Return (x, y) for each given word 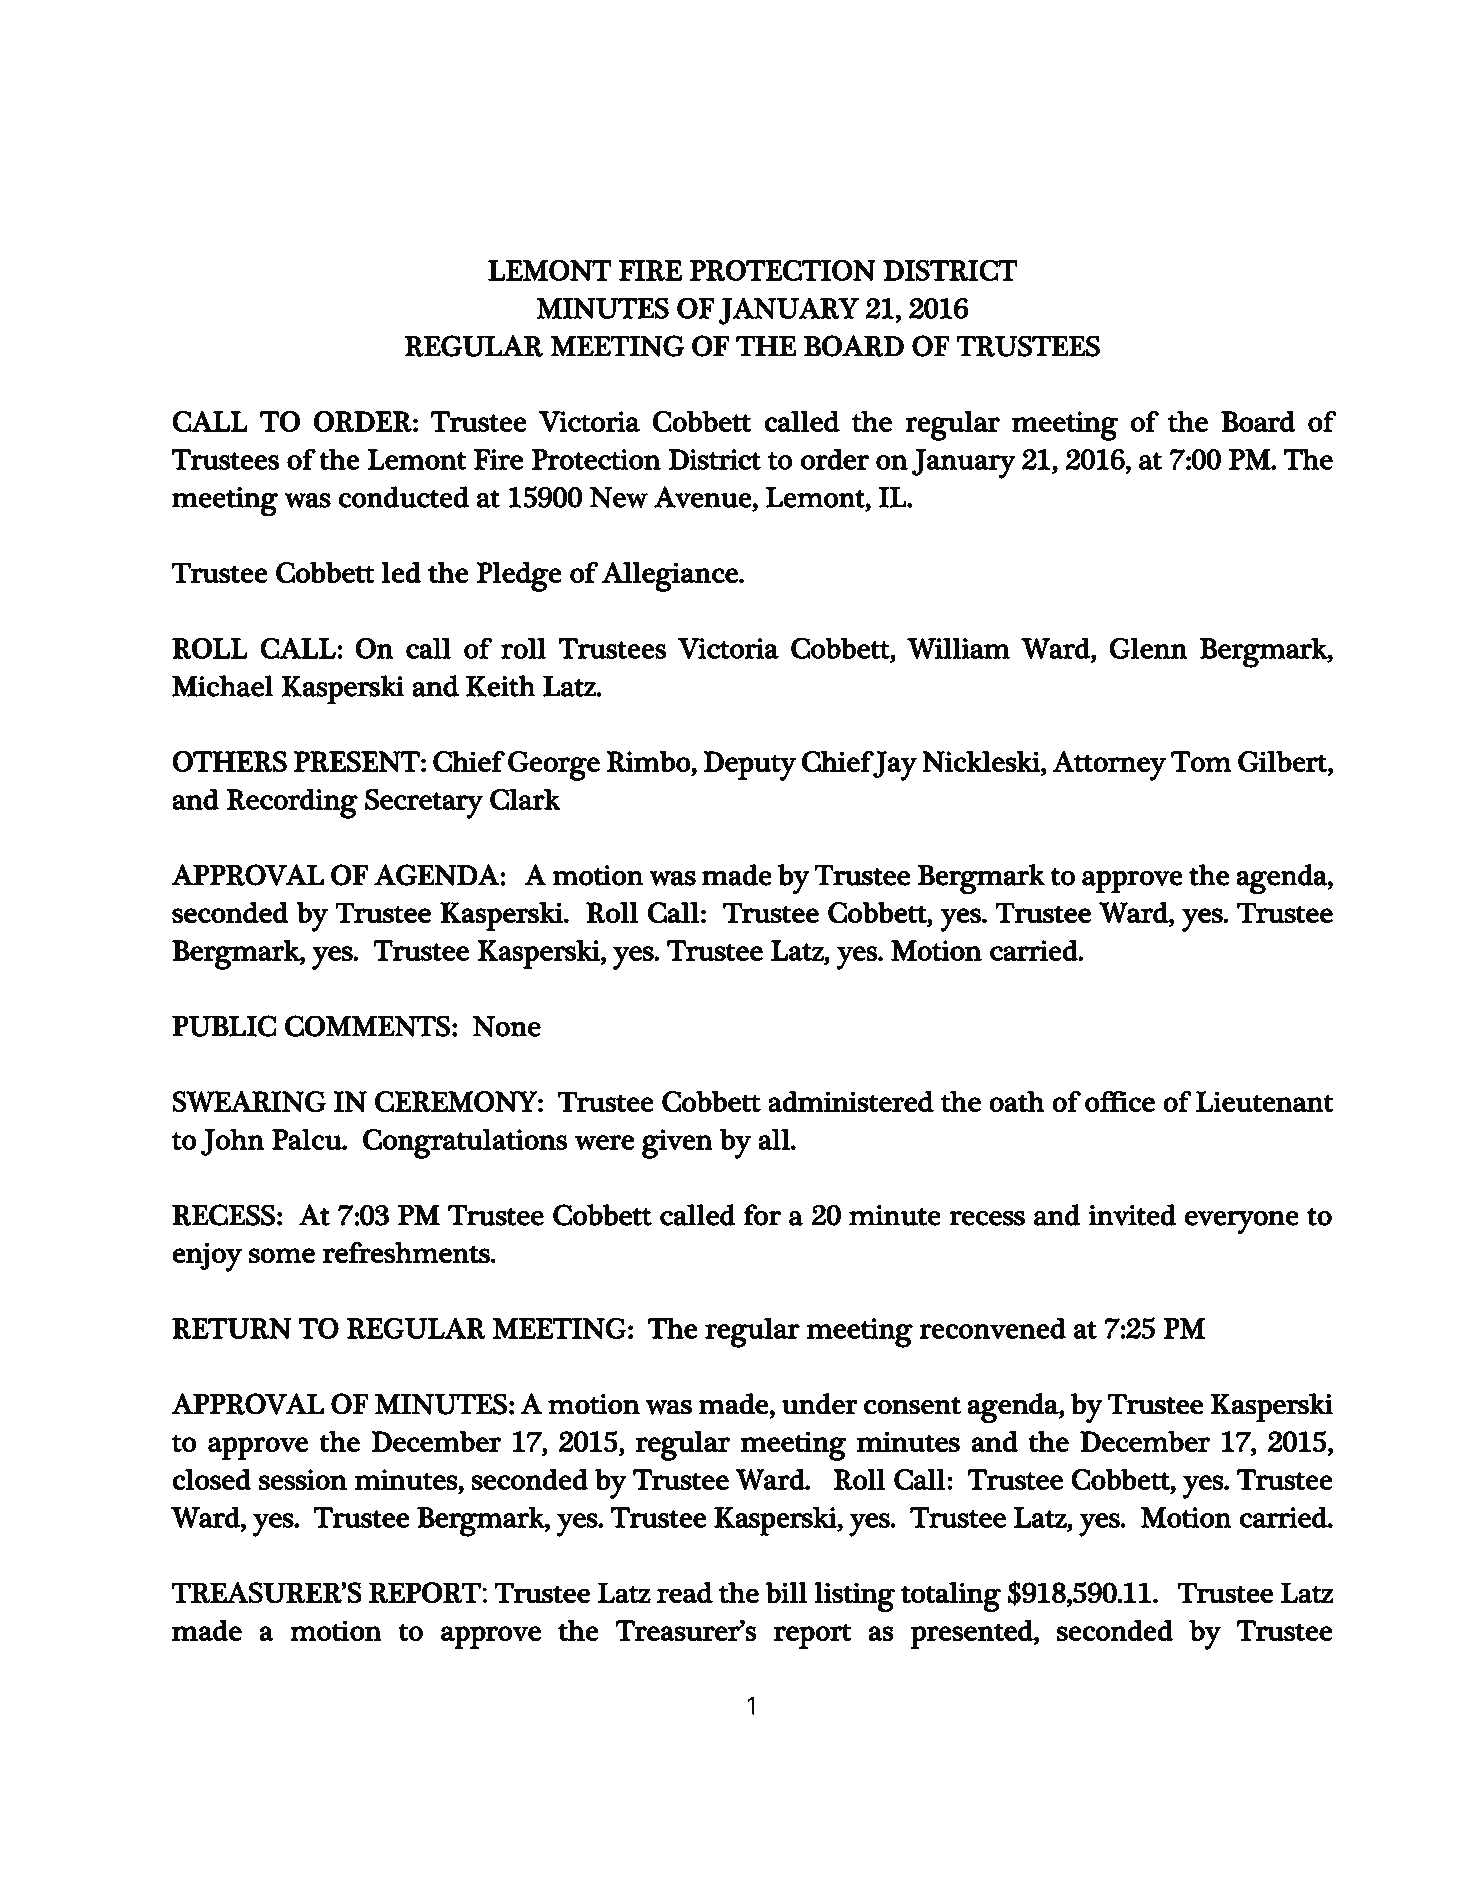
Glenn (1148, 648)
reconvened (992, 1328)
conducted (403, 497)
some (282, 1255)
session (303, 1479)
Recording (292, 803)
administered (851, 1101)
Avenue (703, 497)
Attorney (1109, 766)
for (762, 1215)
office (1120, 1101)
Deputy (749, 766)
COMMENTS (367, 1026)
